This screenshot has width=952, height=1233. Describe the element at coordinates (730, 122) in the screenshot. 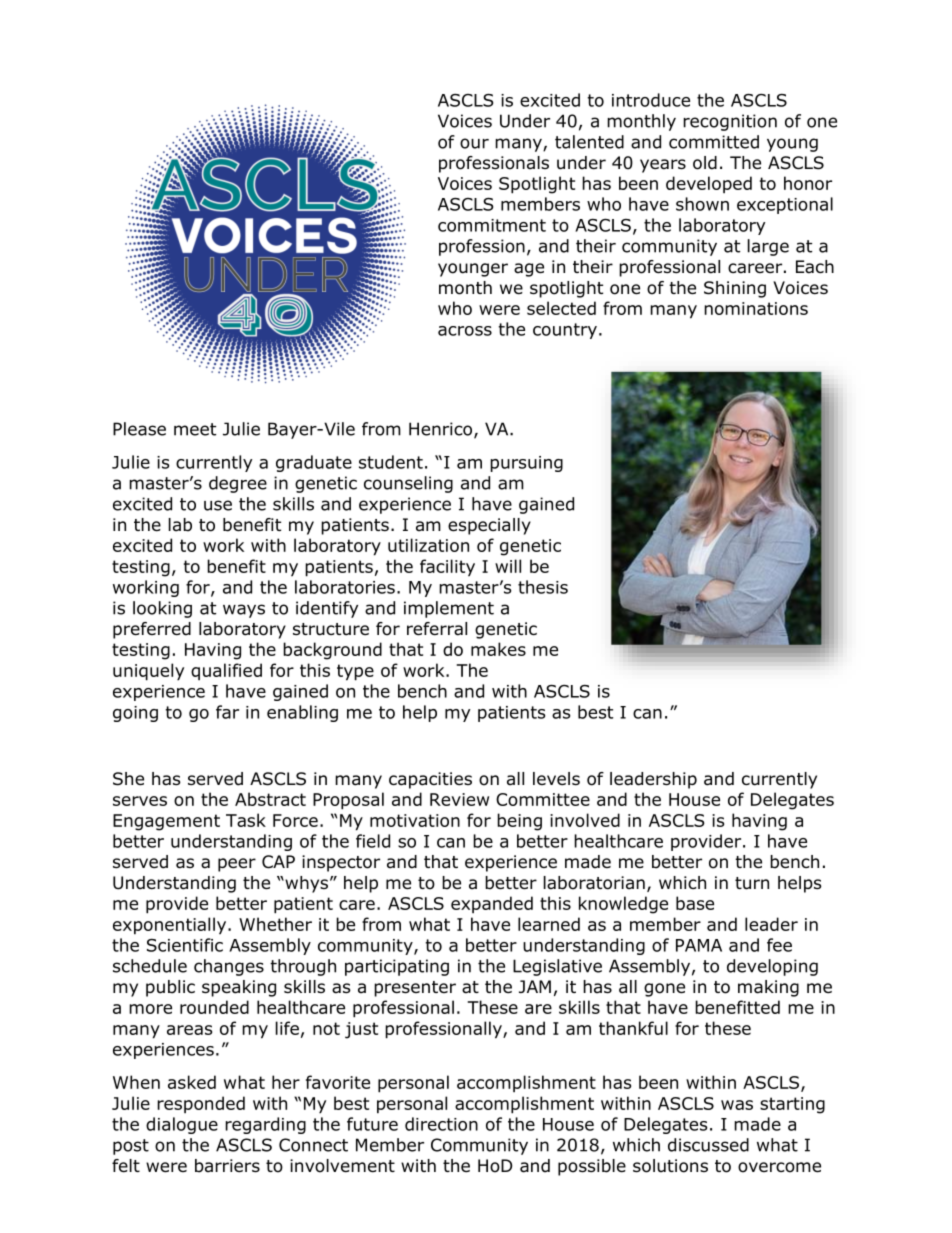

I see `recognition` at that location.
